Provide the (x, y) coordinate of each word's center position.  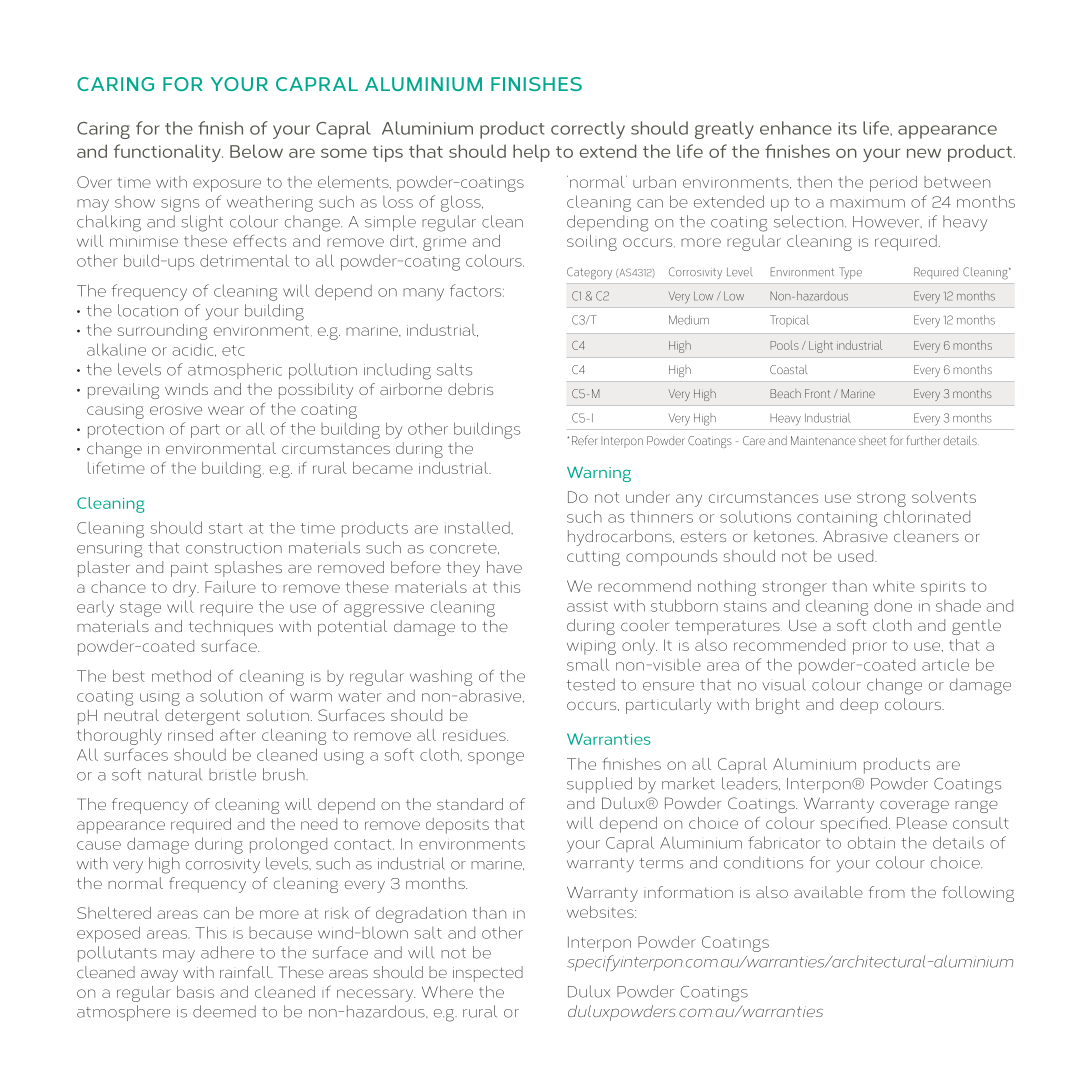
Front (817, 393)
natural (175, 774)
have (504, 567)
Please (922, 823)
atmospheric (235, 371)
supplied (599, 785)
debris (470, 389)
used (857, 556)
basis (195, 992)
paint (189, 570)
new (924, 153)
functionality (168, 153)
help (531, 153)
